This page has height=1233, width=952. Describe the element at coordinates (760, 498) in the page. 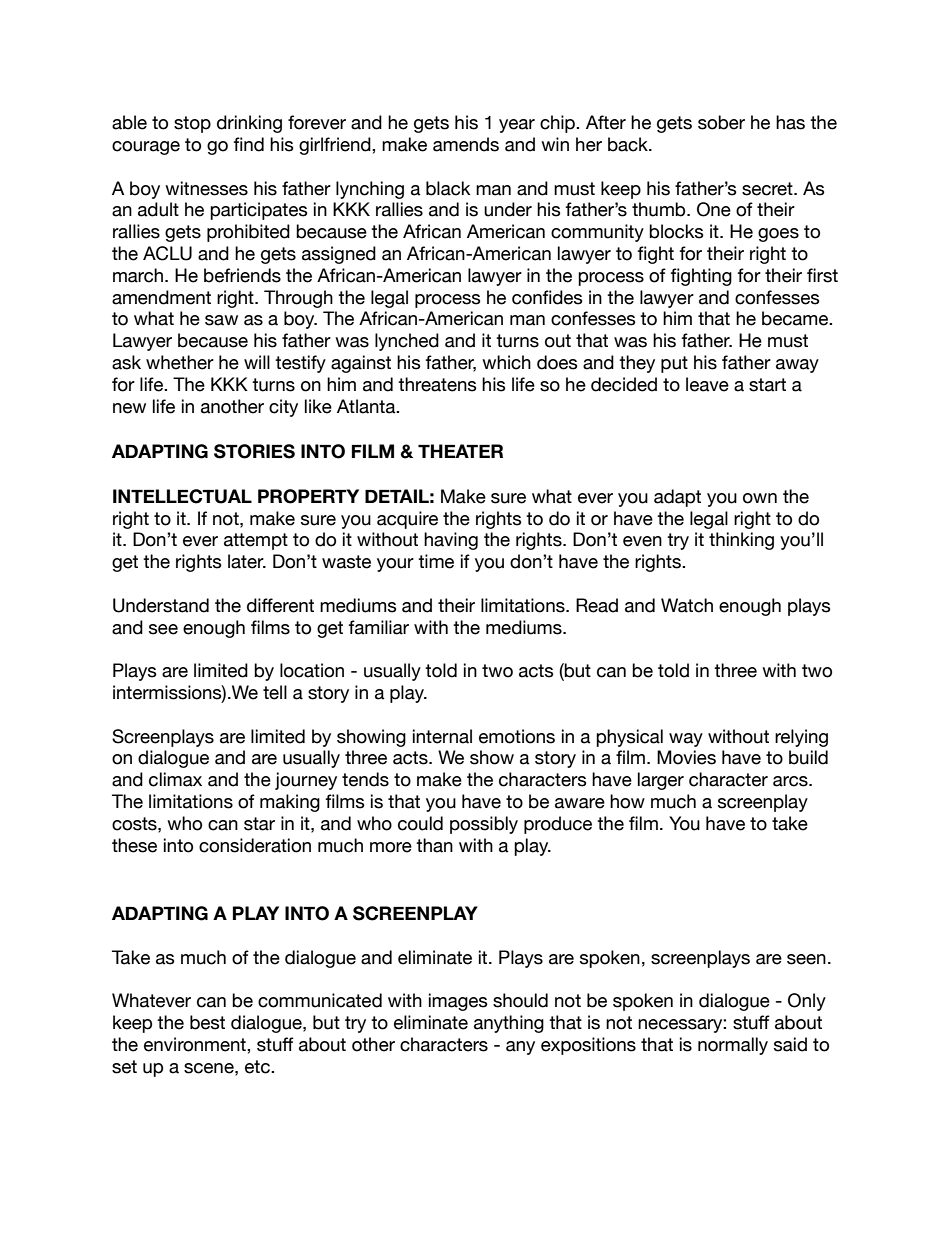

I see `own` at that location.
